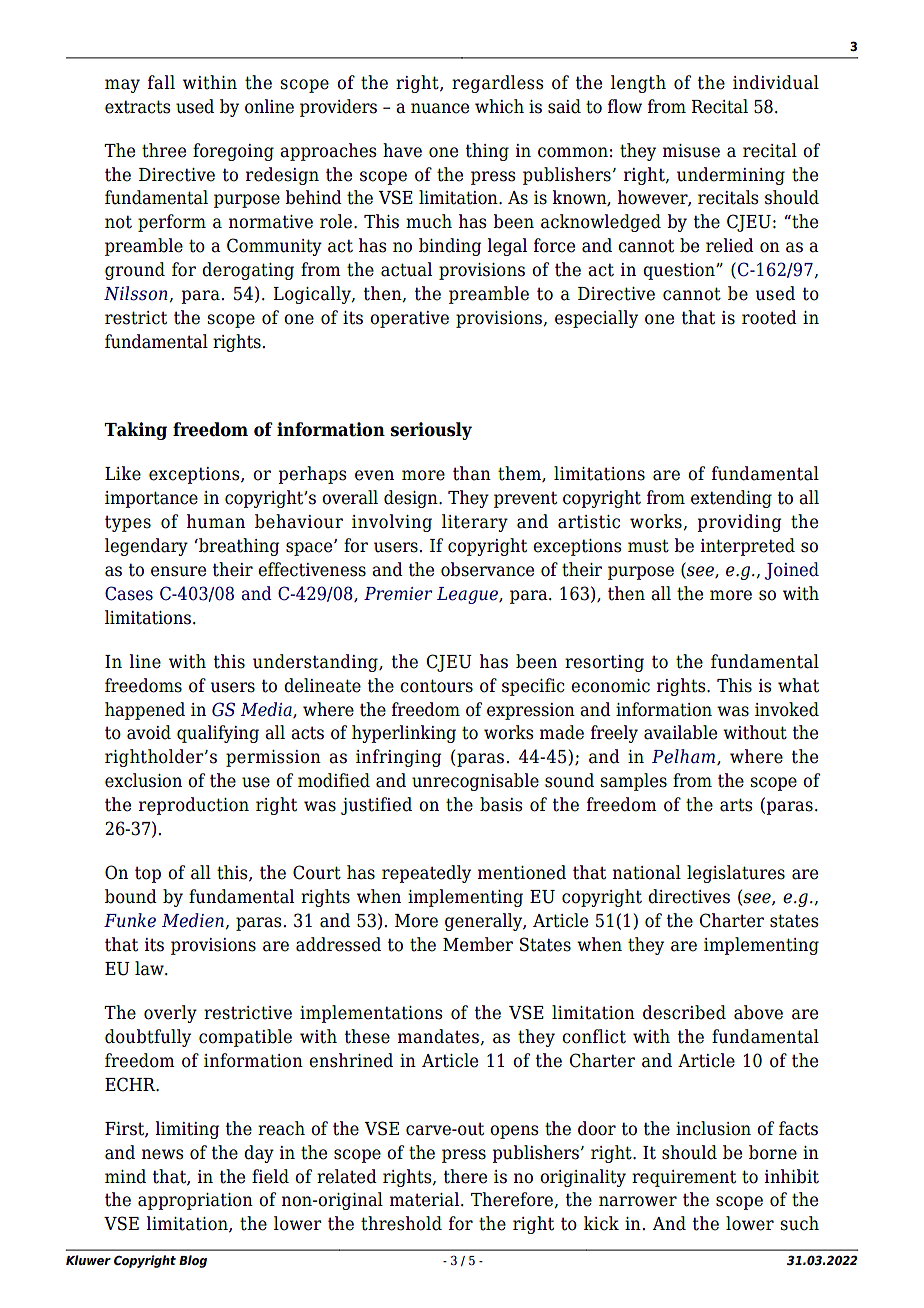  What do you see at coordinates (684, 1012) in the document?
I see `described` at bounding box center [684, 1012].
